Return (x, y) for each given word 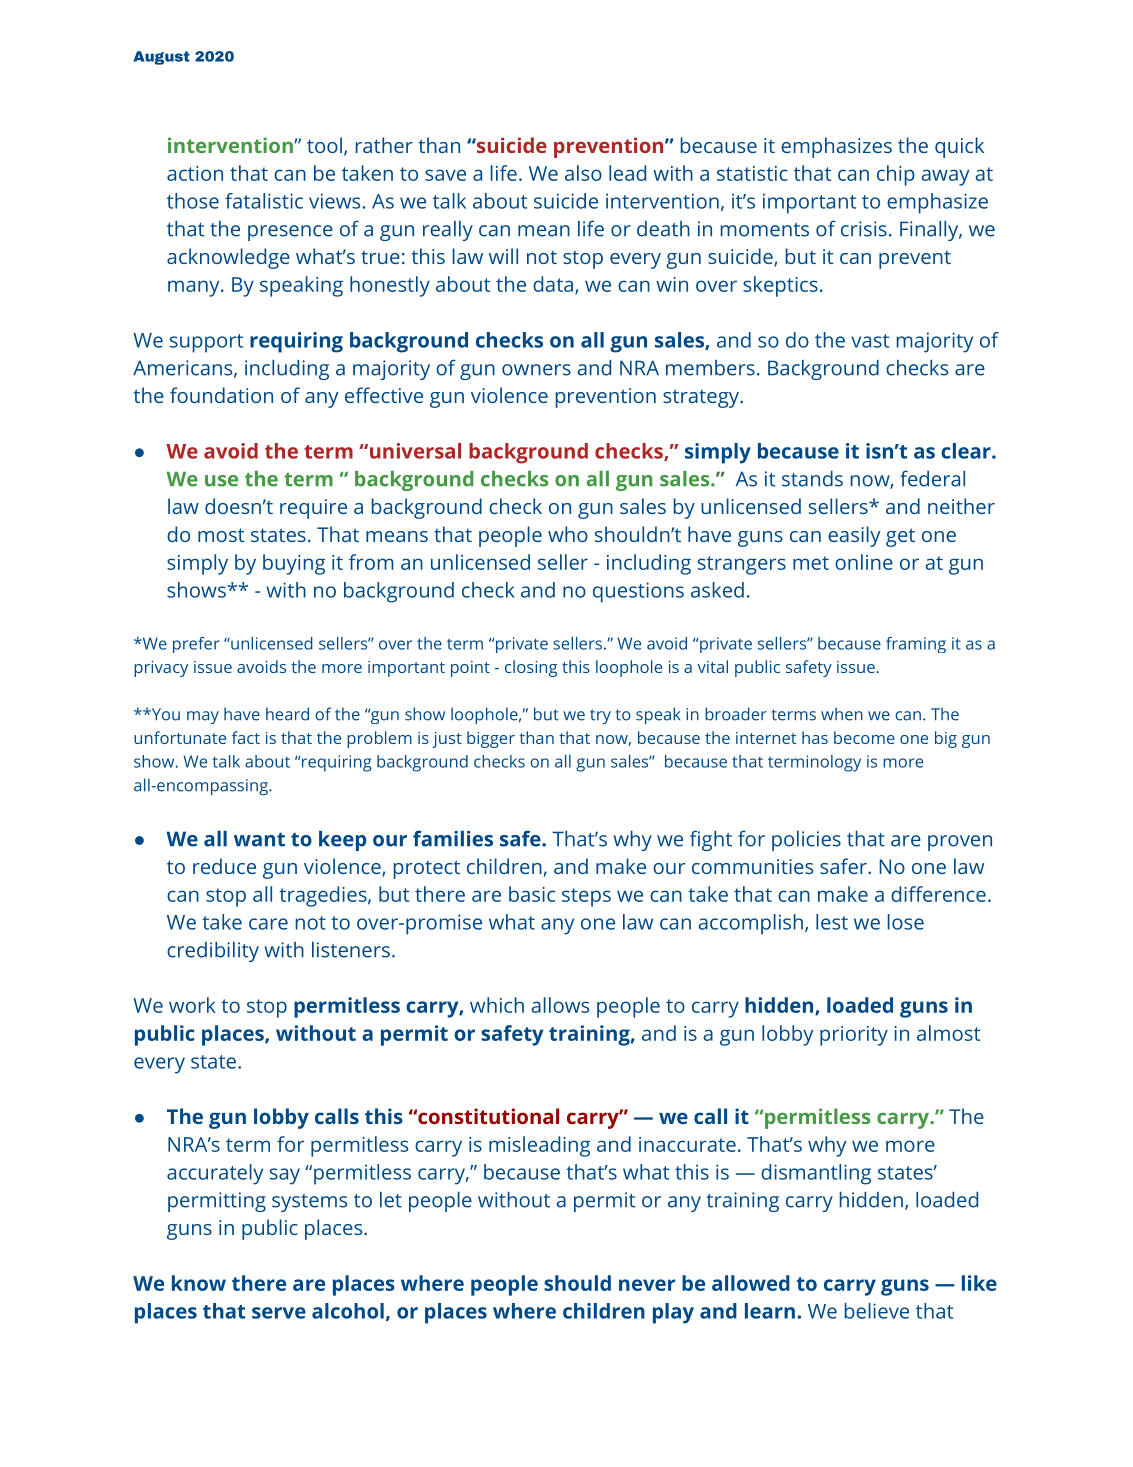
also (583, 173)
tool (324, 145)
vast (870, 341)
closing (531, 668)
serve (279, 1313)
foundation (221, 395)
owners (536, 370)
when (842, 714)
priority (854, 1036)
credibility (213, 952)
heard (287, 714)
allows (560, 1005)
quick (959, 147)
